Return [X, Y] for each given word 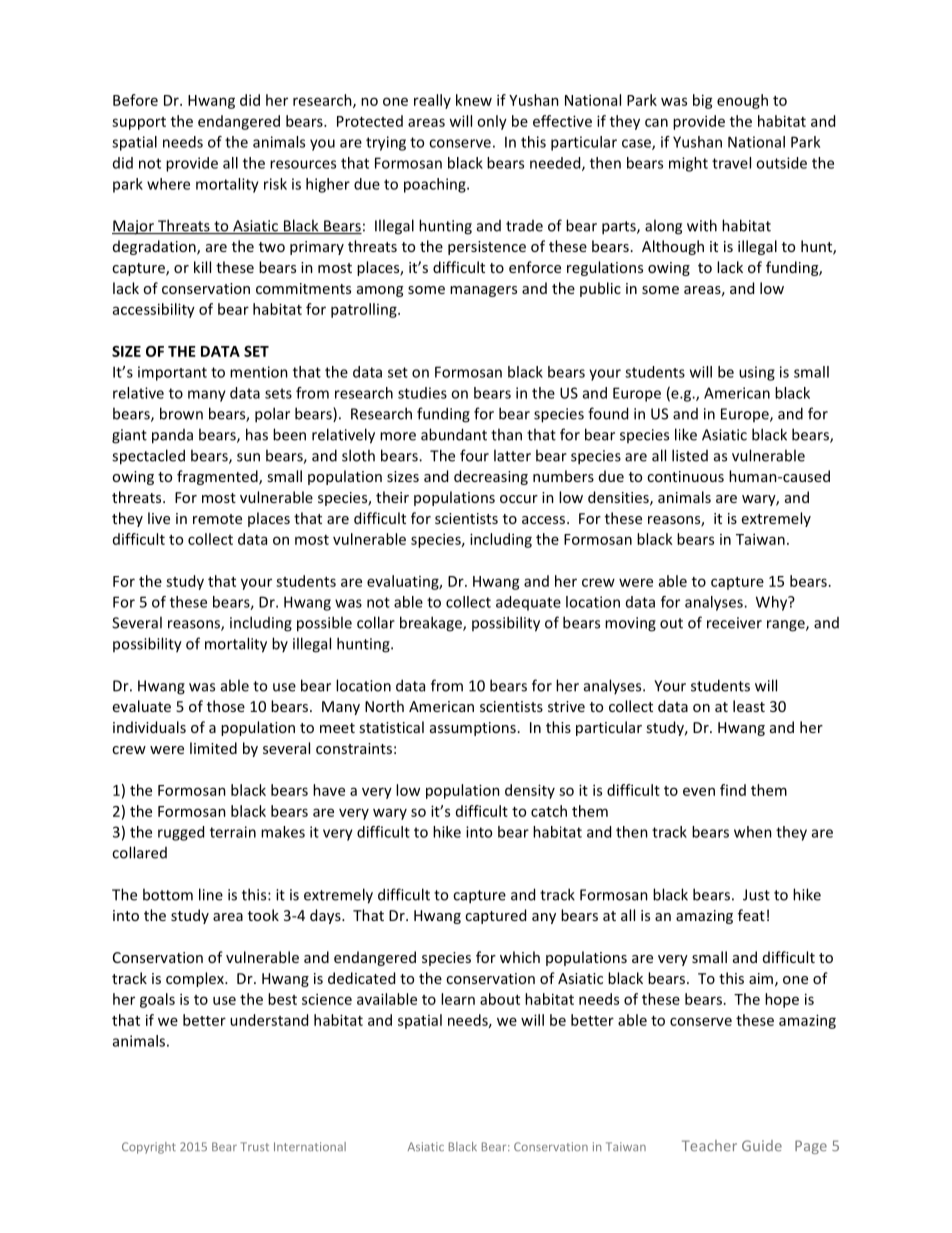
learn [458, 999]
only [492, 122]
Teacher [709, 1146]
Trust [255, 1146]
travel [731, 163]
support [139, 123]
